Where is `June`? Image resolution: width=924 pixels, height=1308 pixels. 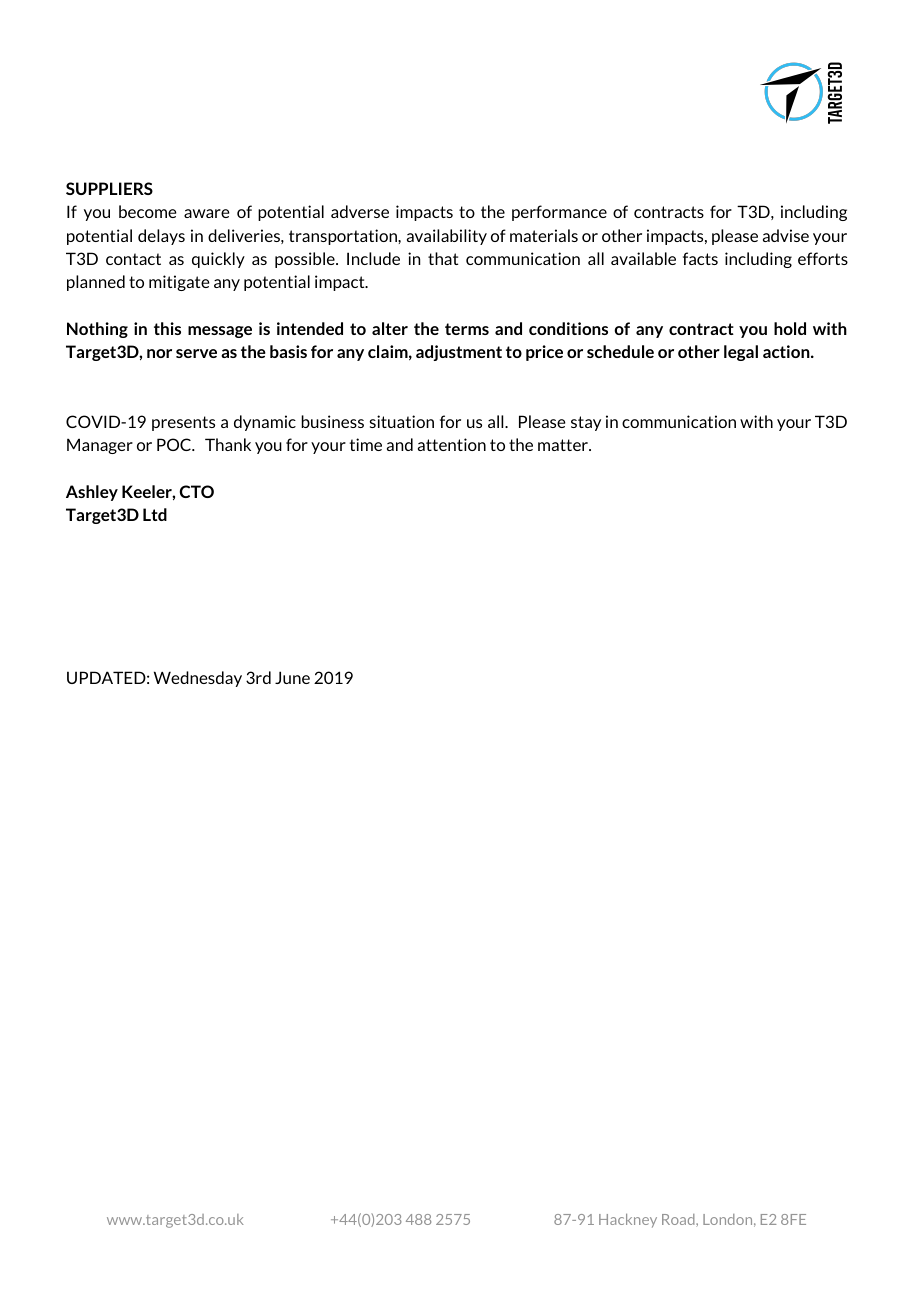
June is located at coordinates (292, 677).
